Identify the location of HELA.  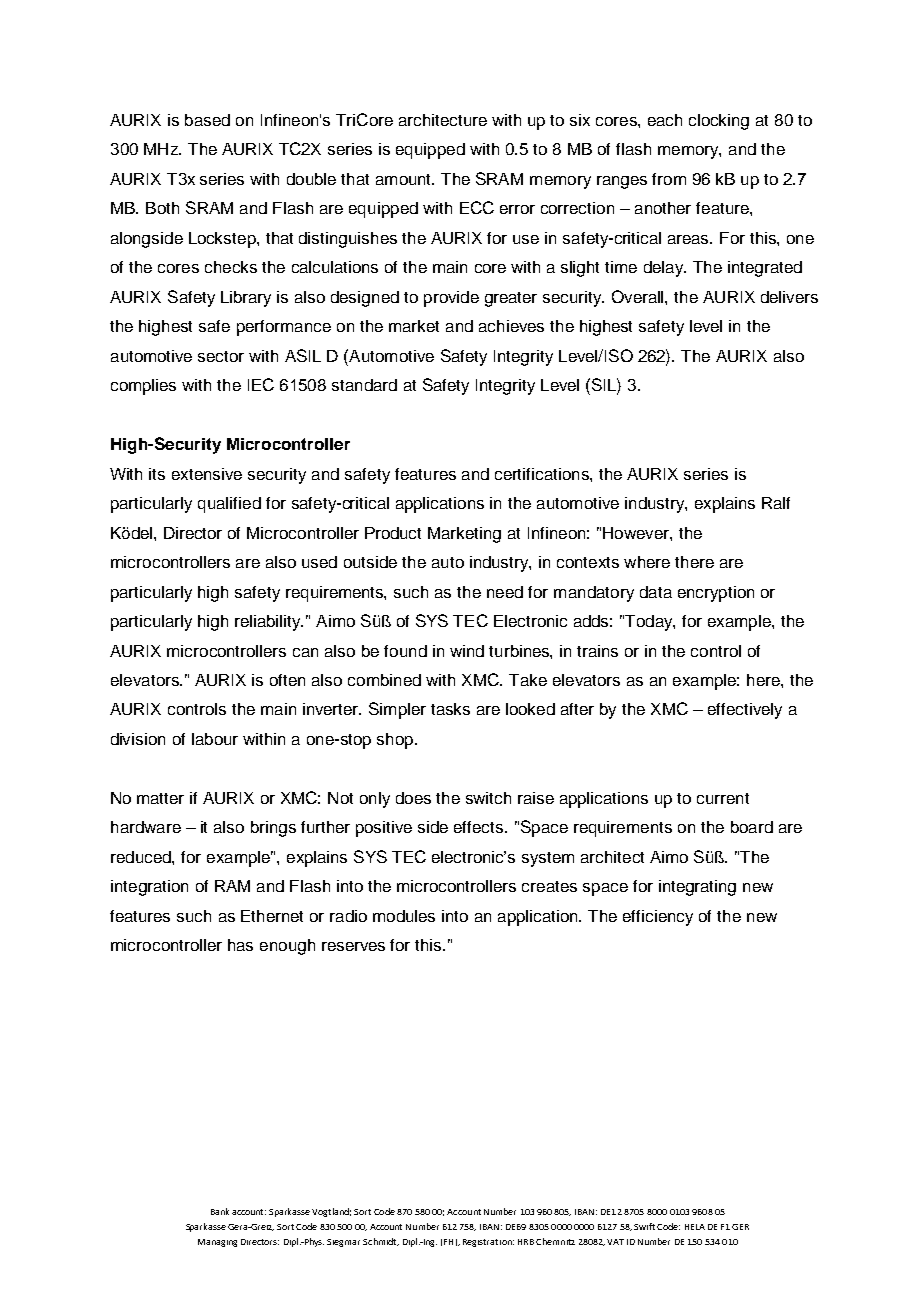
(695, 1227).
